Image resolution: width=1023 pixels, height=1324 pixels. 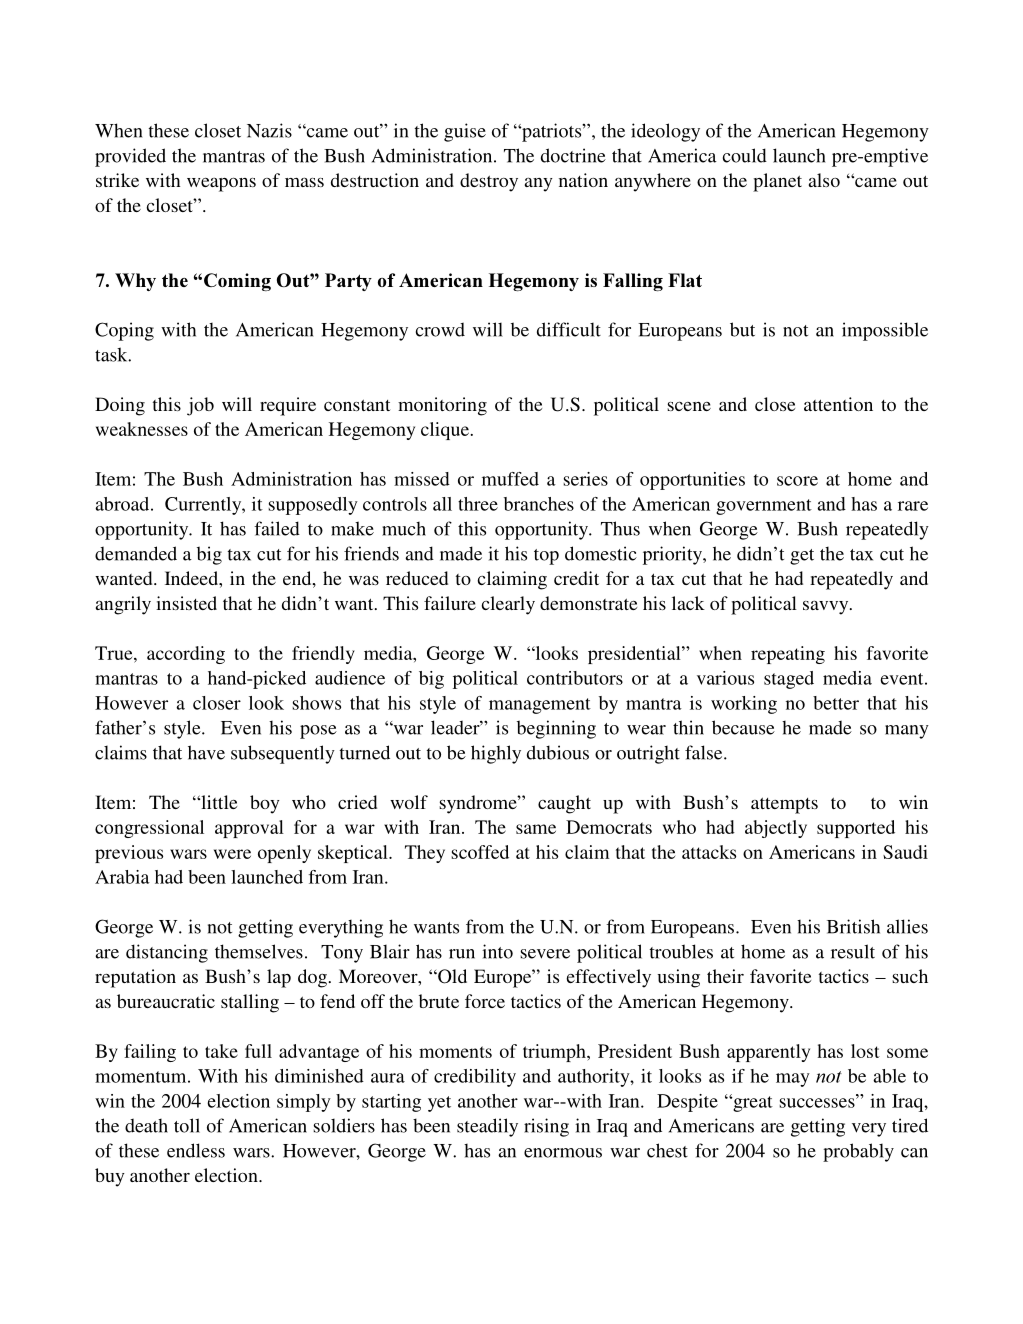 What do you see at coordinates (196, 1150) in the document?
I see `endless` at bounding box center [196, 1150].
